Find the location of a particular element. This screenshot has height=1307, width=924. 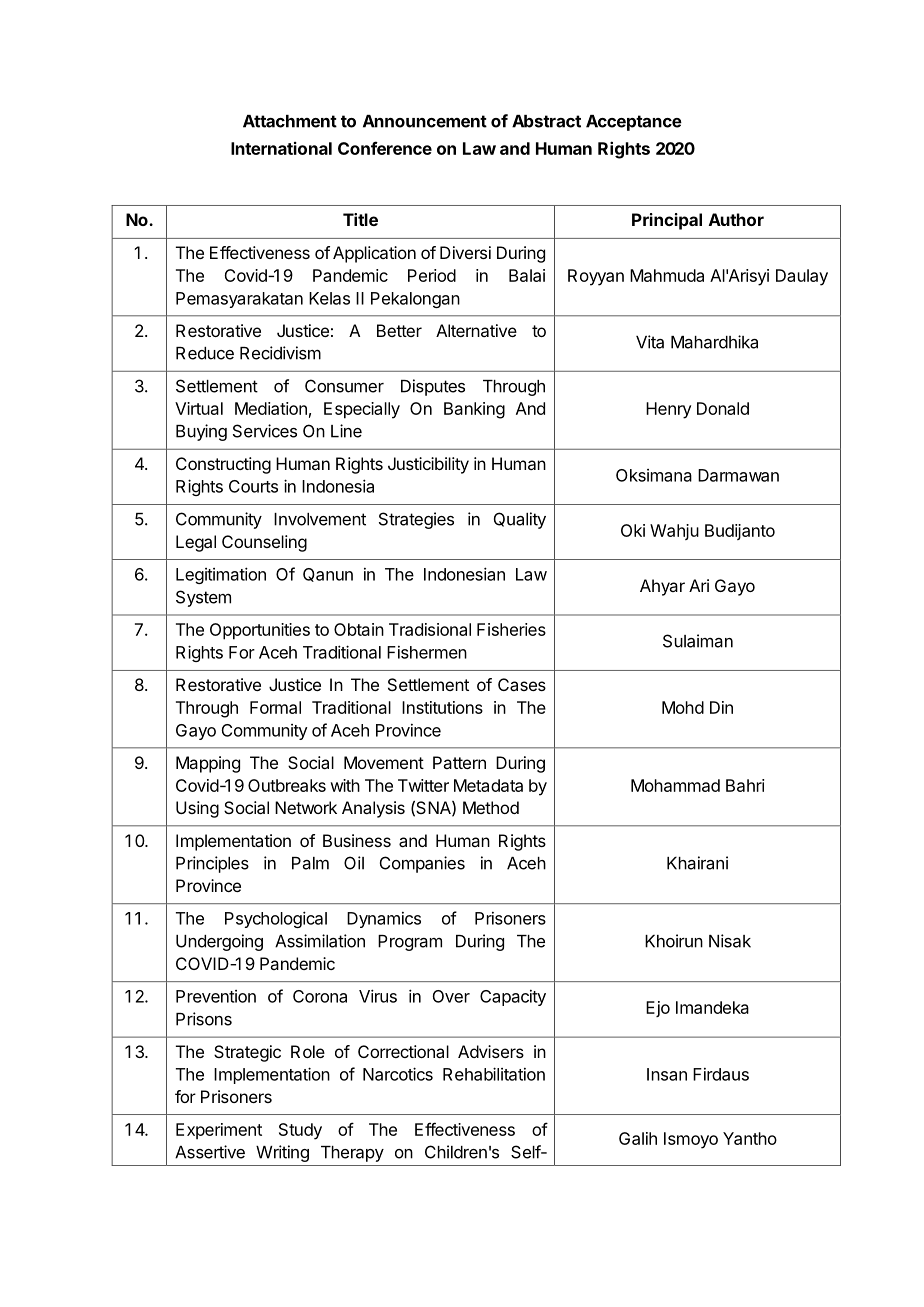

Opportunities is located at coordinates (260, 631).
